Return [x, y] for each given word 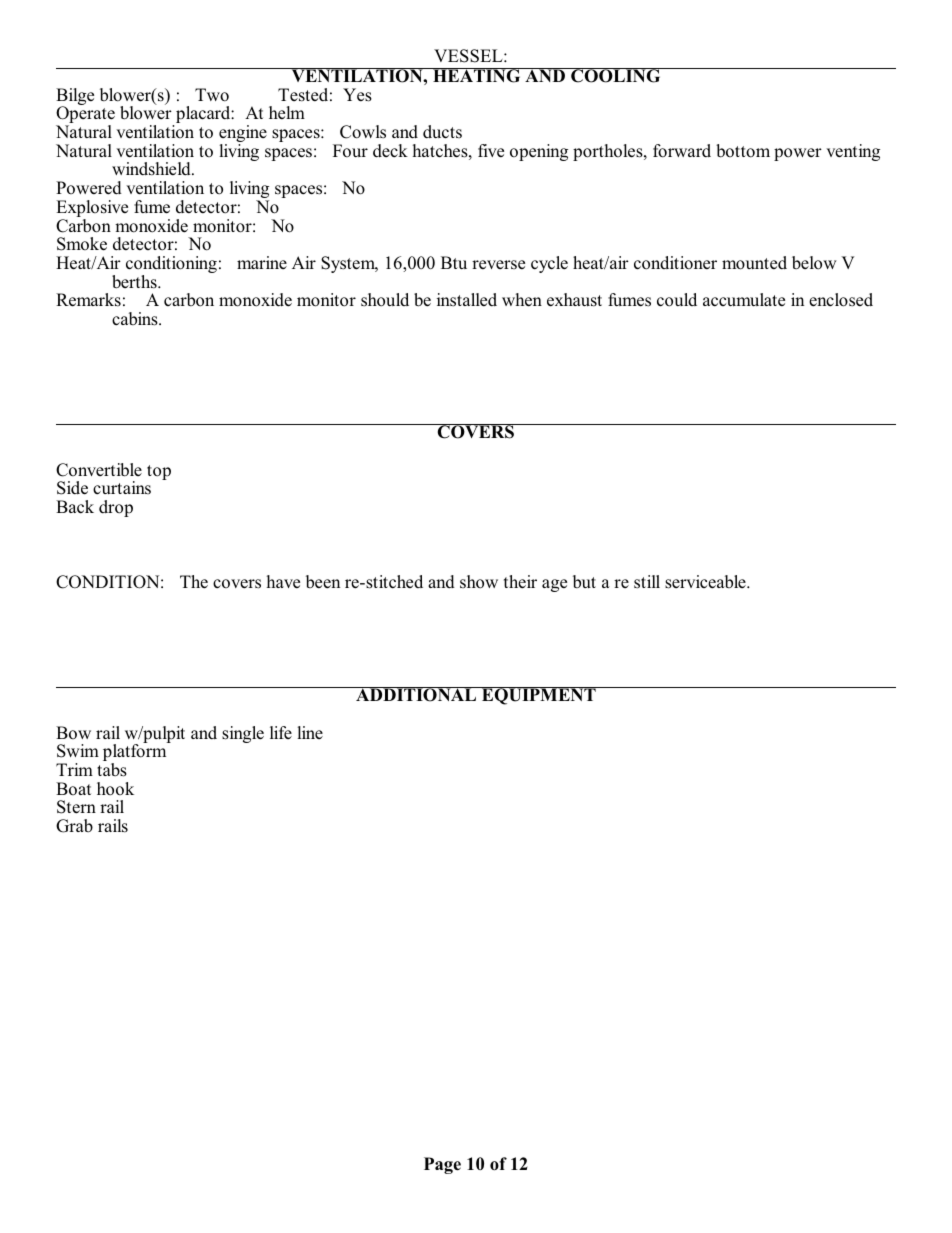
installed [467, 300]
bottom [743, 151]
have [283, 581]
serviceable [706, 582]
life [281, 732]
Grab [74, 826]
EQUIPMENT [539, 696]
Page [442, 1165]
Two [212, 95]
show [479, 582]
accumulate [744, 300]
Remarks [88, 300]
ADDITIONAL [416, 694]
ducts [442, 132]
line [310, 732]
